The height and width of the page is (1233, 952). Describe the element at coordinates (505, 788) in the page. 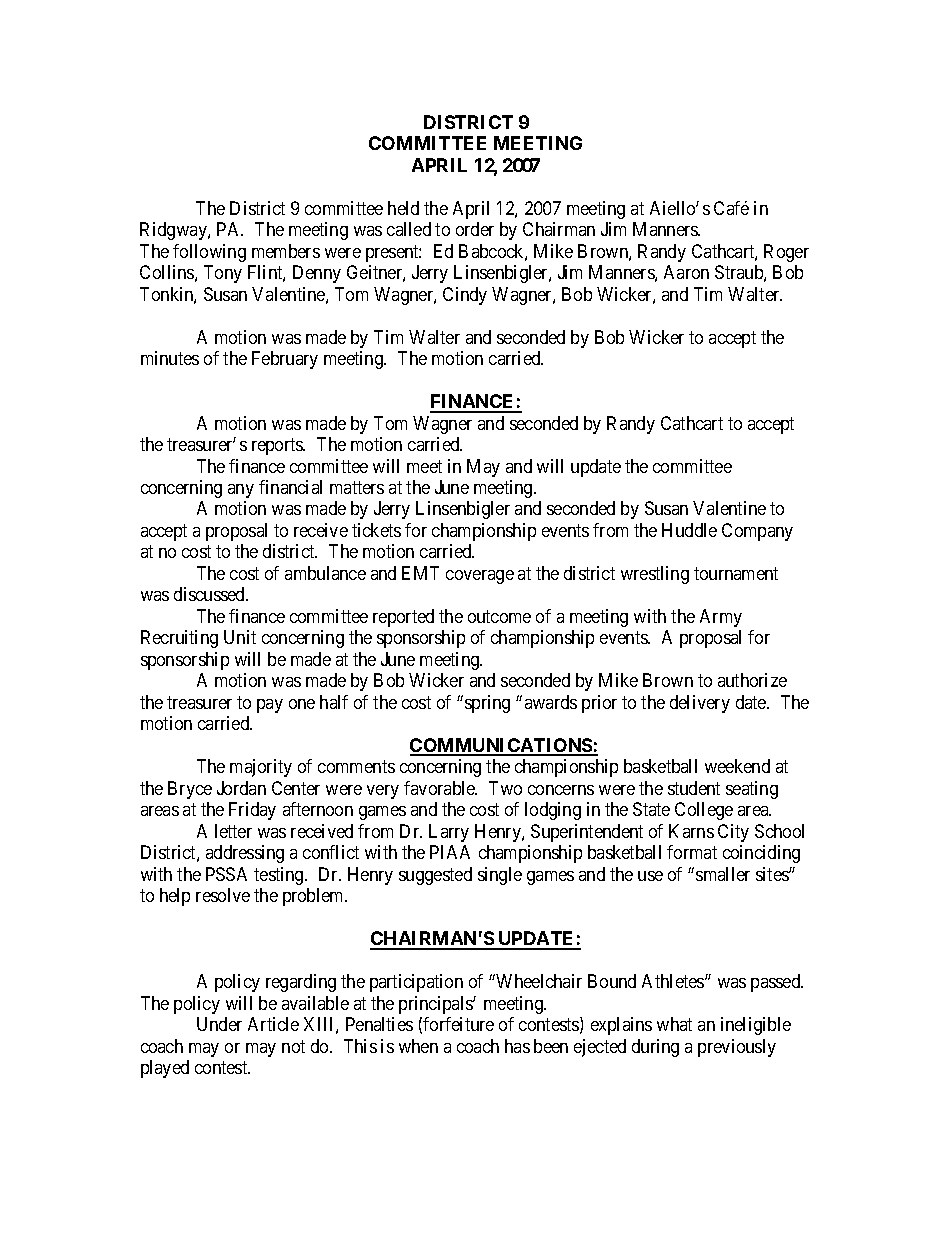

I see `Two` at that location.
